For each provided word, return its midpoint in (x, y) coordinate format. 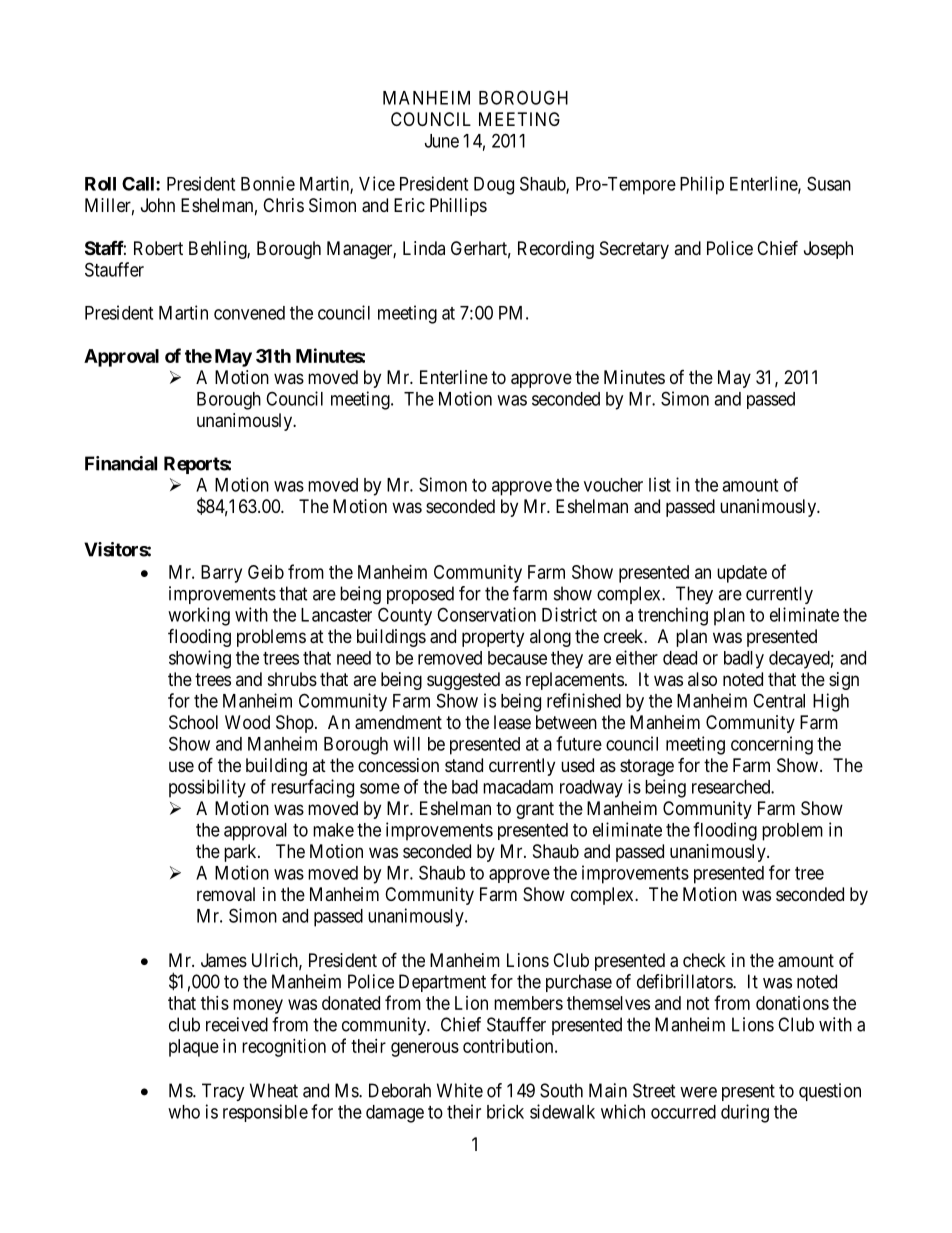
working (199, 616)
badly (744, 660)
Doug (494, 186)
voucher (613, 485)
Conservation (486, 614)
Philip (702, 185)
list (660, 484)
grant (535, 810)
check (704, 960)
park (241, 853)
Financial (121, 463)
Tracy (223, 1092)
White (460, 1090)
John (158, 205)
